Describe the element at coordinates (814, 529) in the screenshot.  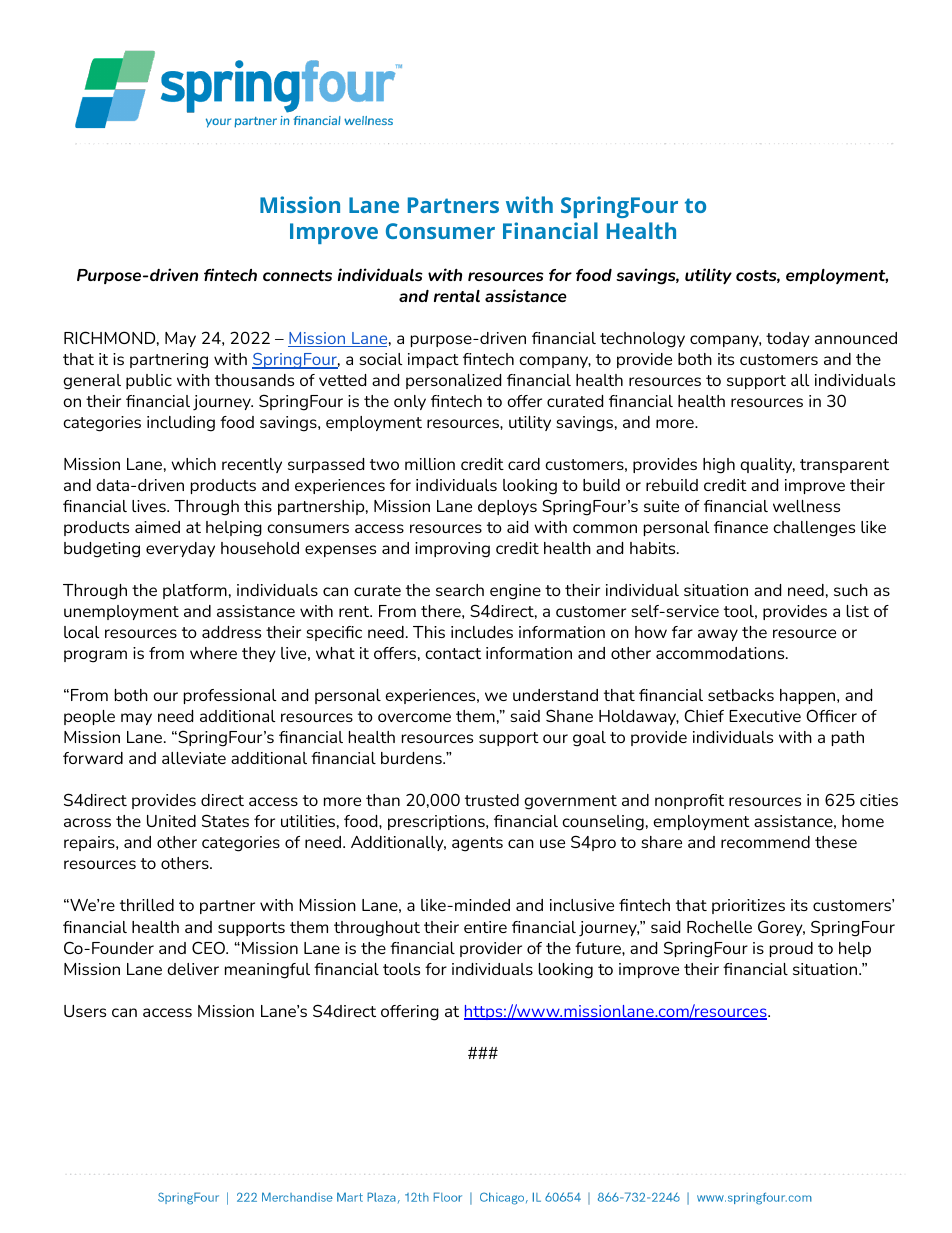
I see `challenges` at that location.
